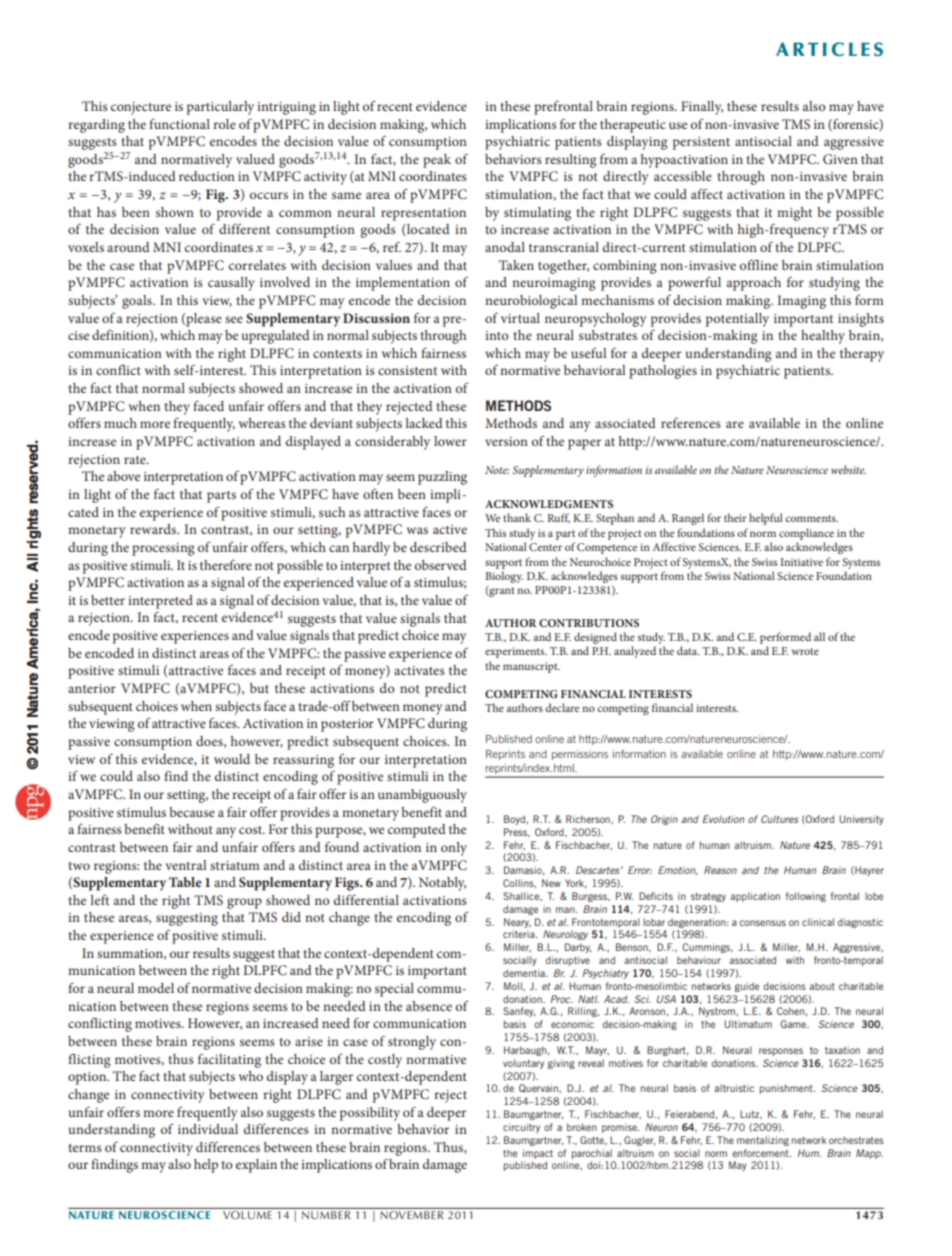 This page has height=1256, width=952. I want to click on references, so click(691, 423).
